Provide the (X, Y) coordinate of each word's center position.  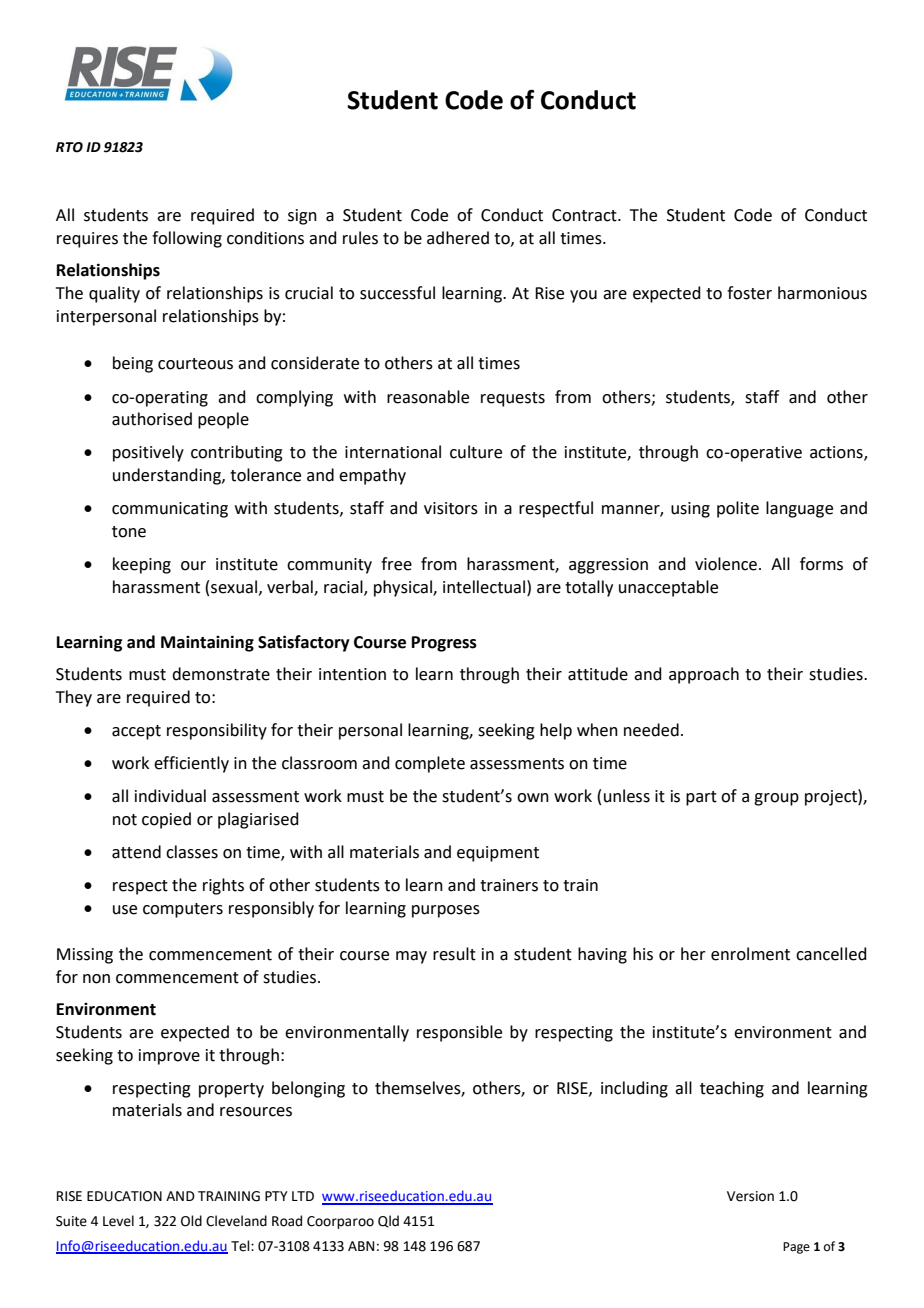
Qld (388, 1221)
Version (750, 1196)
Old (191, 1221)
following (187, 239)
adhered (458, 238)
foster (749, 293)
